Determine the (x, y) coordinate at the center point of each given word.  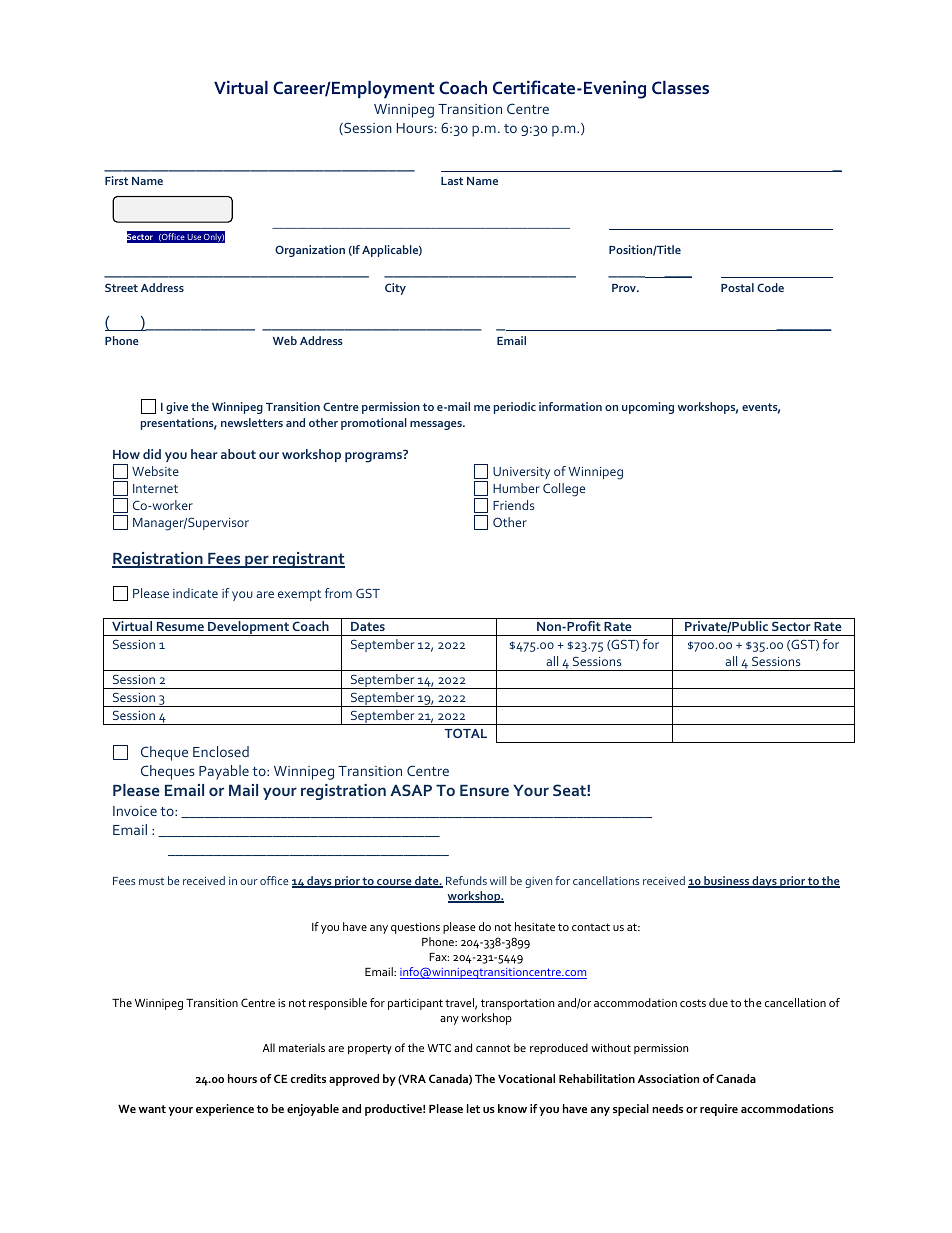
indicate (195, 593)
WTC (439, 1048)
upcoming (648, 408)
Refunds (466, 880)
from (338, 593)
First (116, 180)
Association (668, 1078)
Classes (680, 87)
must (151, 881)
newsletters (252, 422)
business (726, 882)
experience (225, 1110)
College (564, 490)
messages (437, 425)
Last (452, 181)
